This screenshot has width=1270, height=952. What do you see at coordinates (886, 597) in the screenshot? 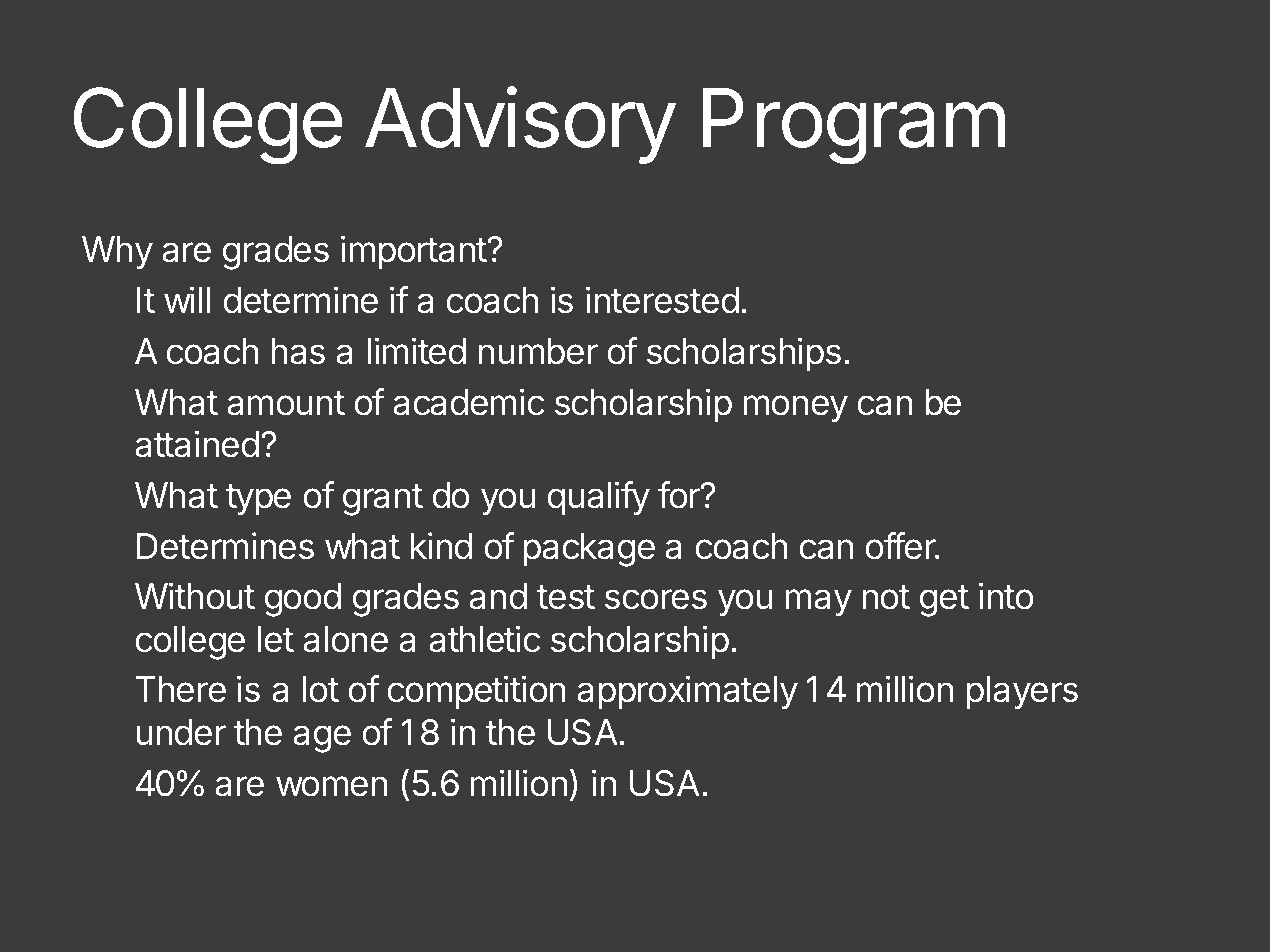
I see `not` at bounding box center [886, 597].
